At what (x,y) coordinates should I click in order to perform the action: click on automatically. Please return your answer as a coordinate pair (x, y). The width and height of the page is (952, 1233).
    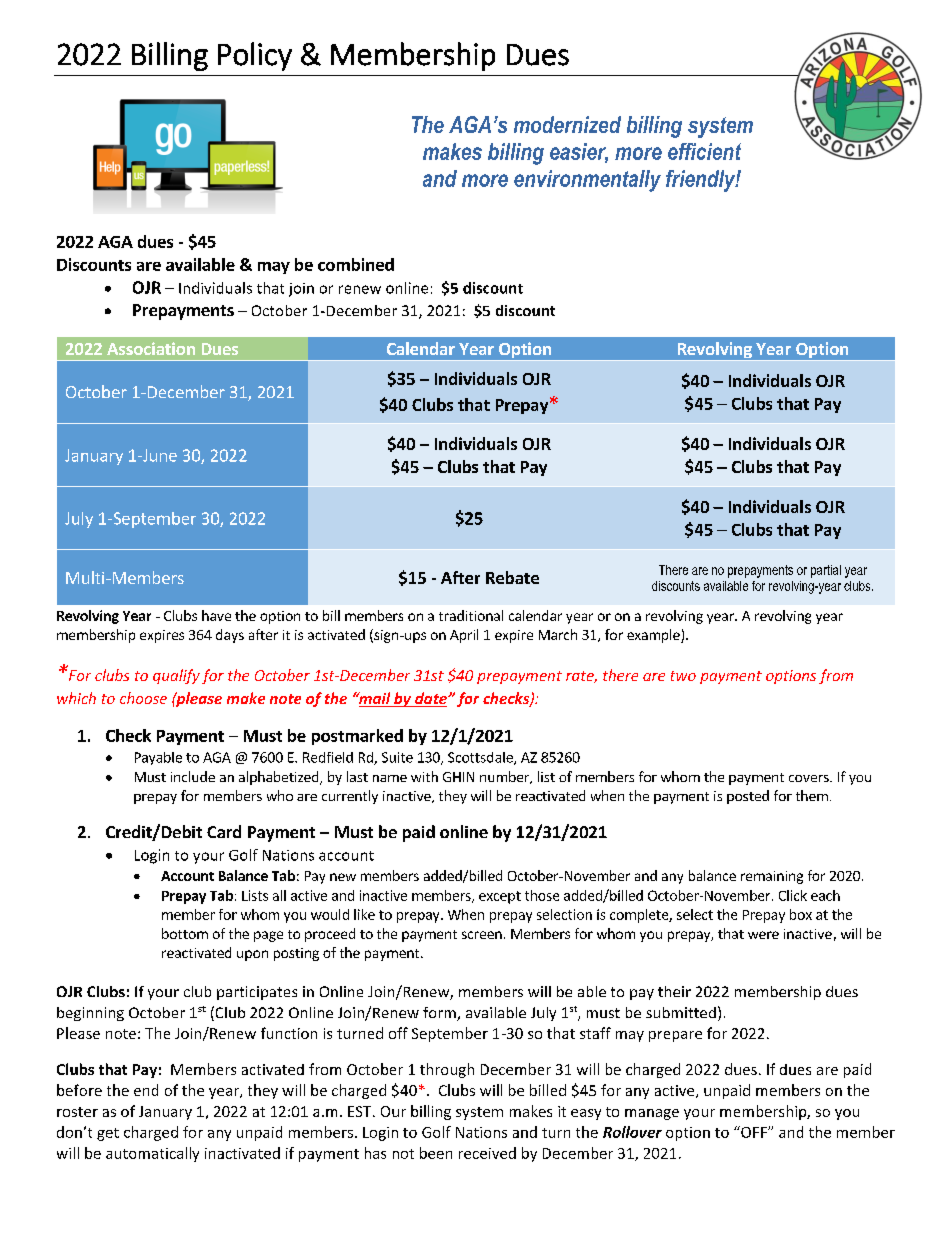
    Looking at the image, I should click on (152, 1154).
